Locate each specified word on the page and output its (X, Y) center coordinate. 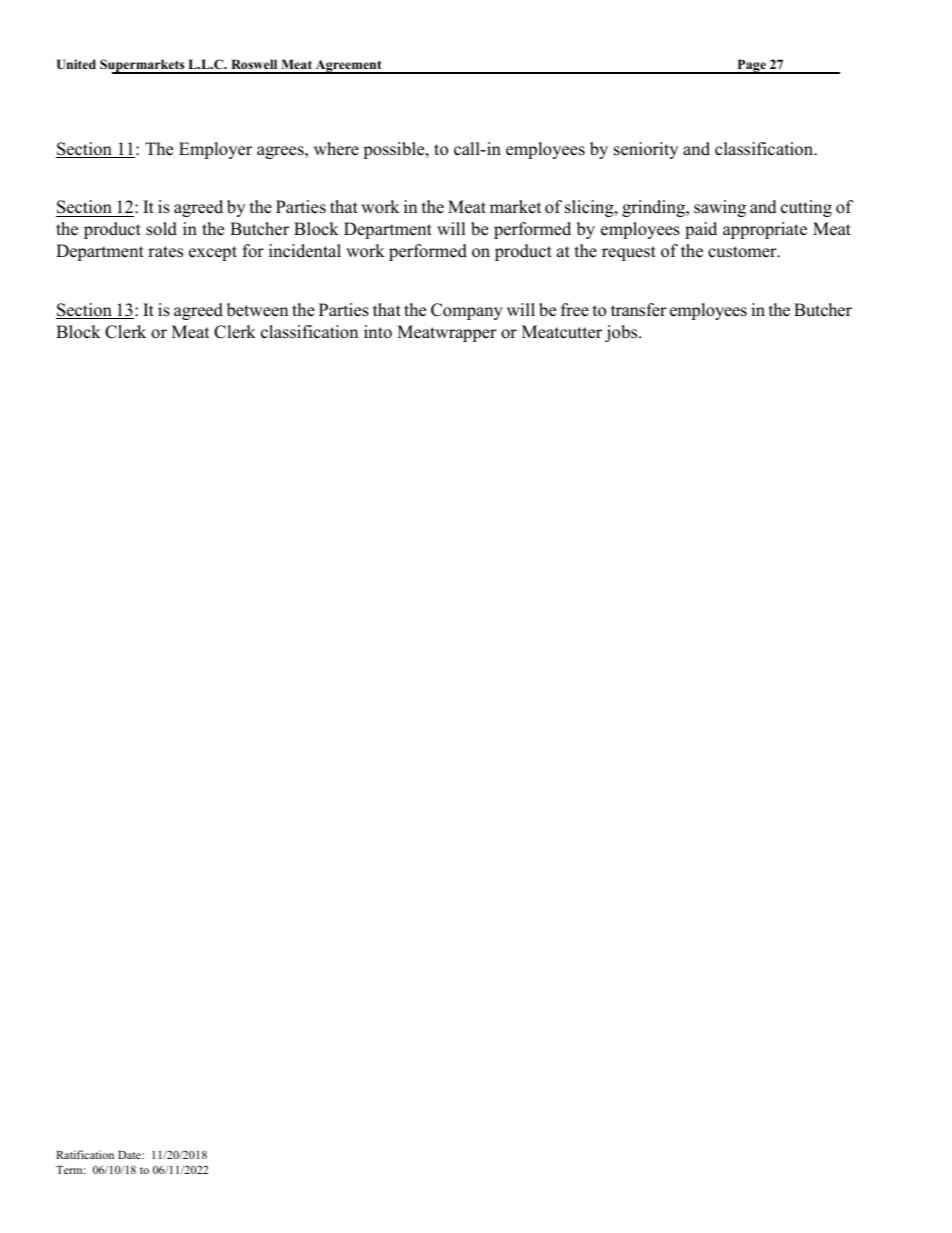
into (378, 332)
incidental (305, 251)
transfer (639, 310)
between (257, 310)
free (575, 310)
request (629, 253)
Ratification (85, 1154)
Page (751, 66)
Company (467, 311)
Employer (215, 150)
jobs (622, 333)
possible (395, 150)
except (213, 253)
